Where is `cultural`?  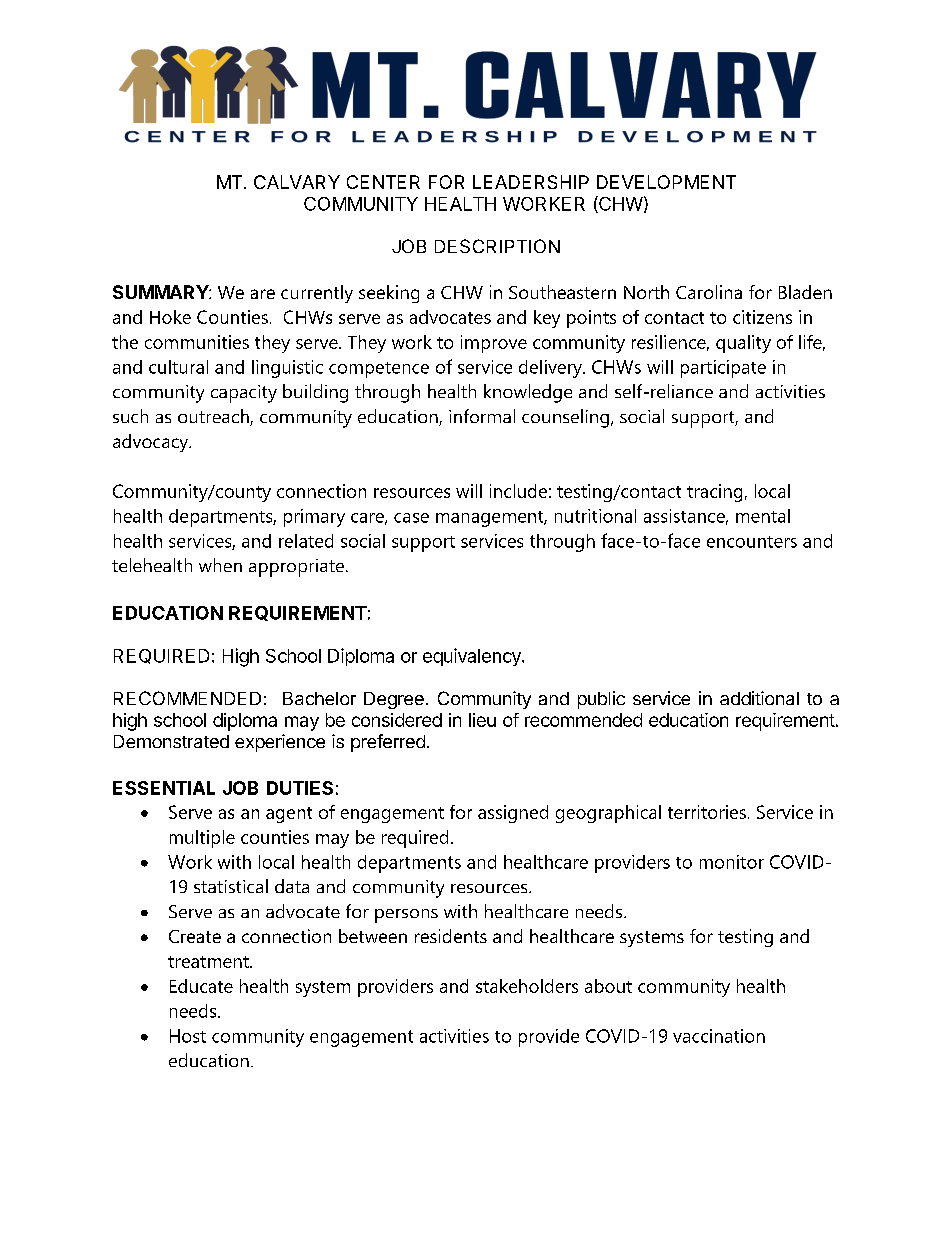 cultural is located at coordinates (178, 367).
